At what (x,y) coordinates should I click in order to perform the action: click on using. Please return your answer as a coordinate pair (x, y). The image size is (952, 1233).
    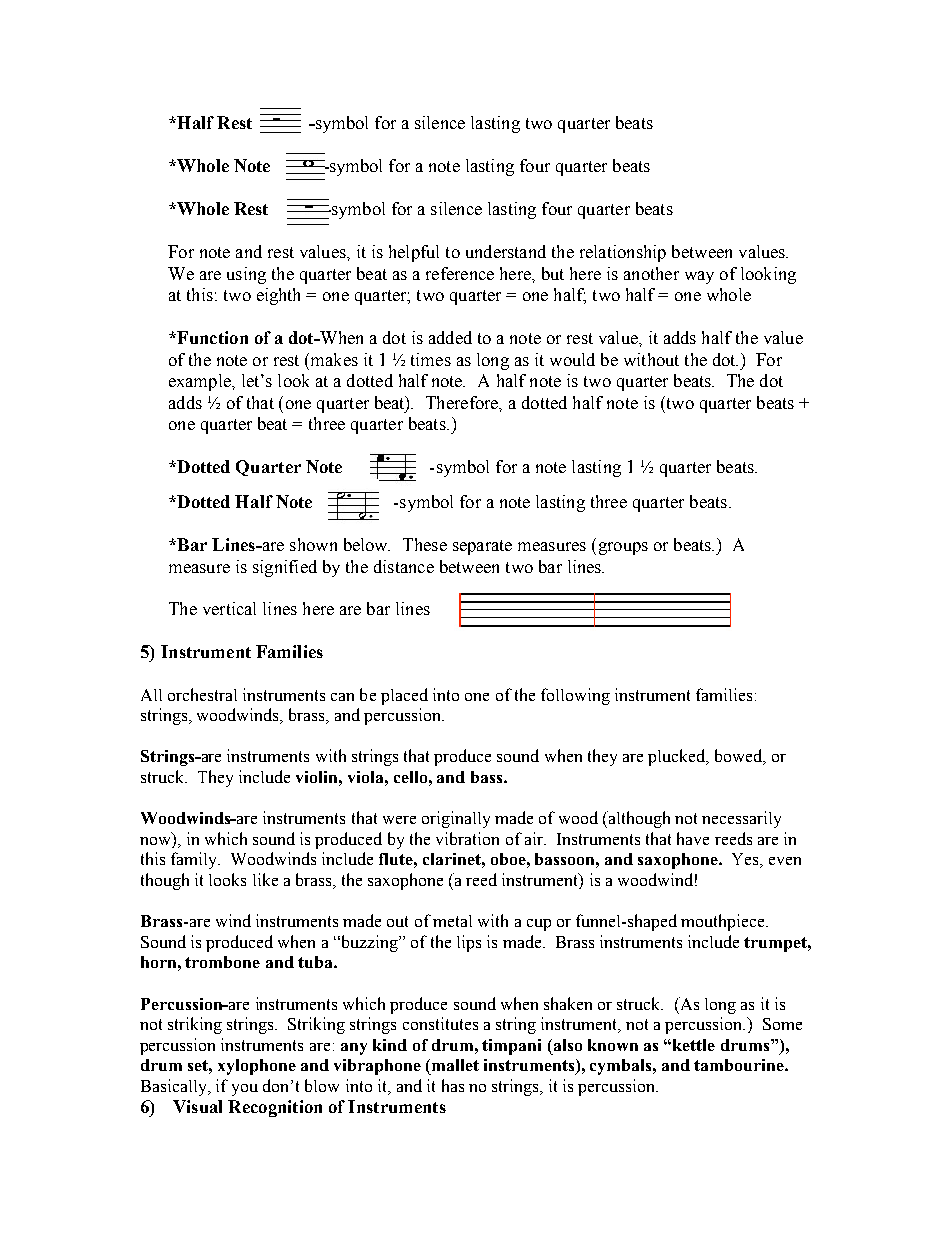
    Looking at the image, I should click on (246, 275).
